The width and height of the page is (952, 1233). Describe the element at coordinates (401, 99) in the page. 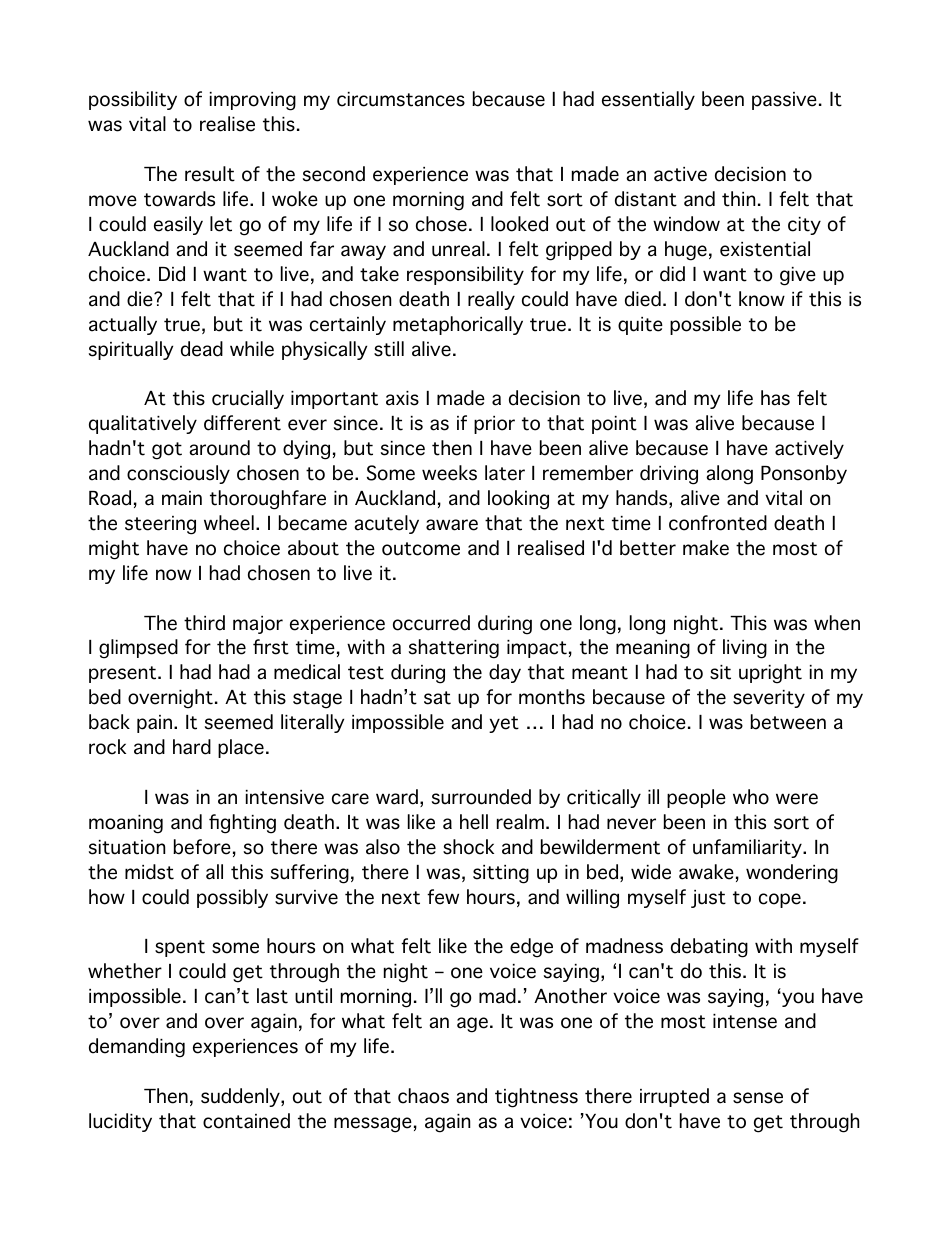

I see `circumstances` at that location.
